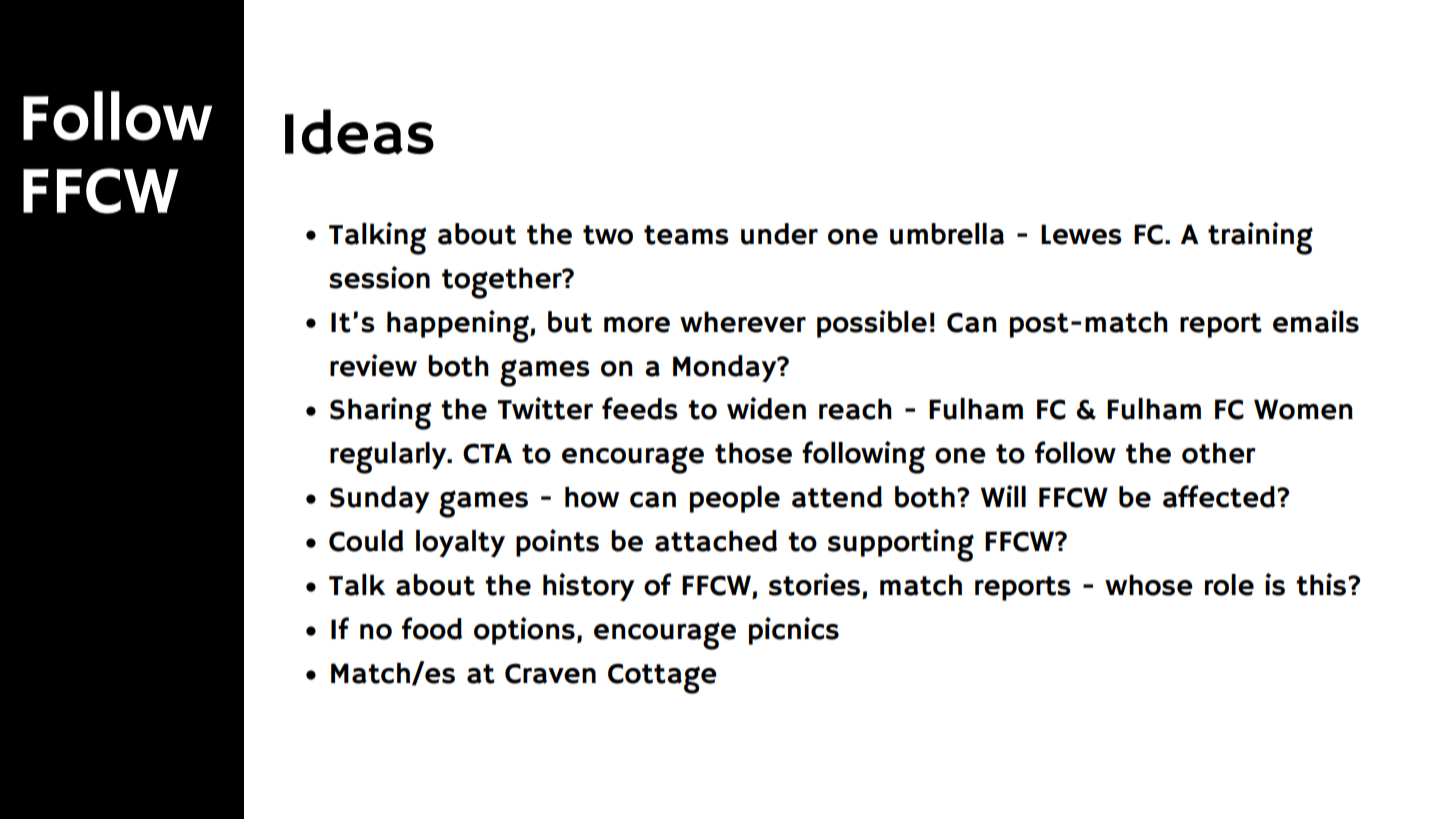 This image has width=1456, height=819. What do you see at coordinates (794, 631) in the image?
I see `picnics` at bounding box center [794, 631].
